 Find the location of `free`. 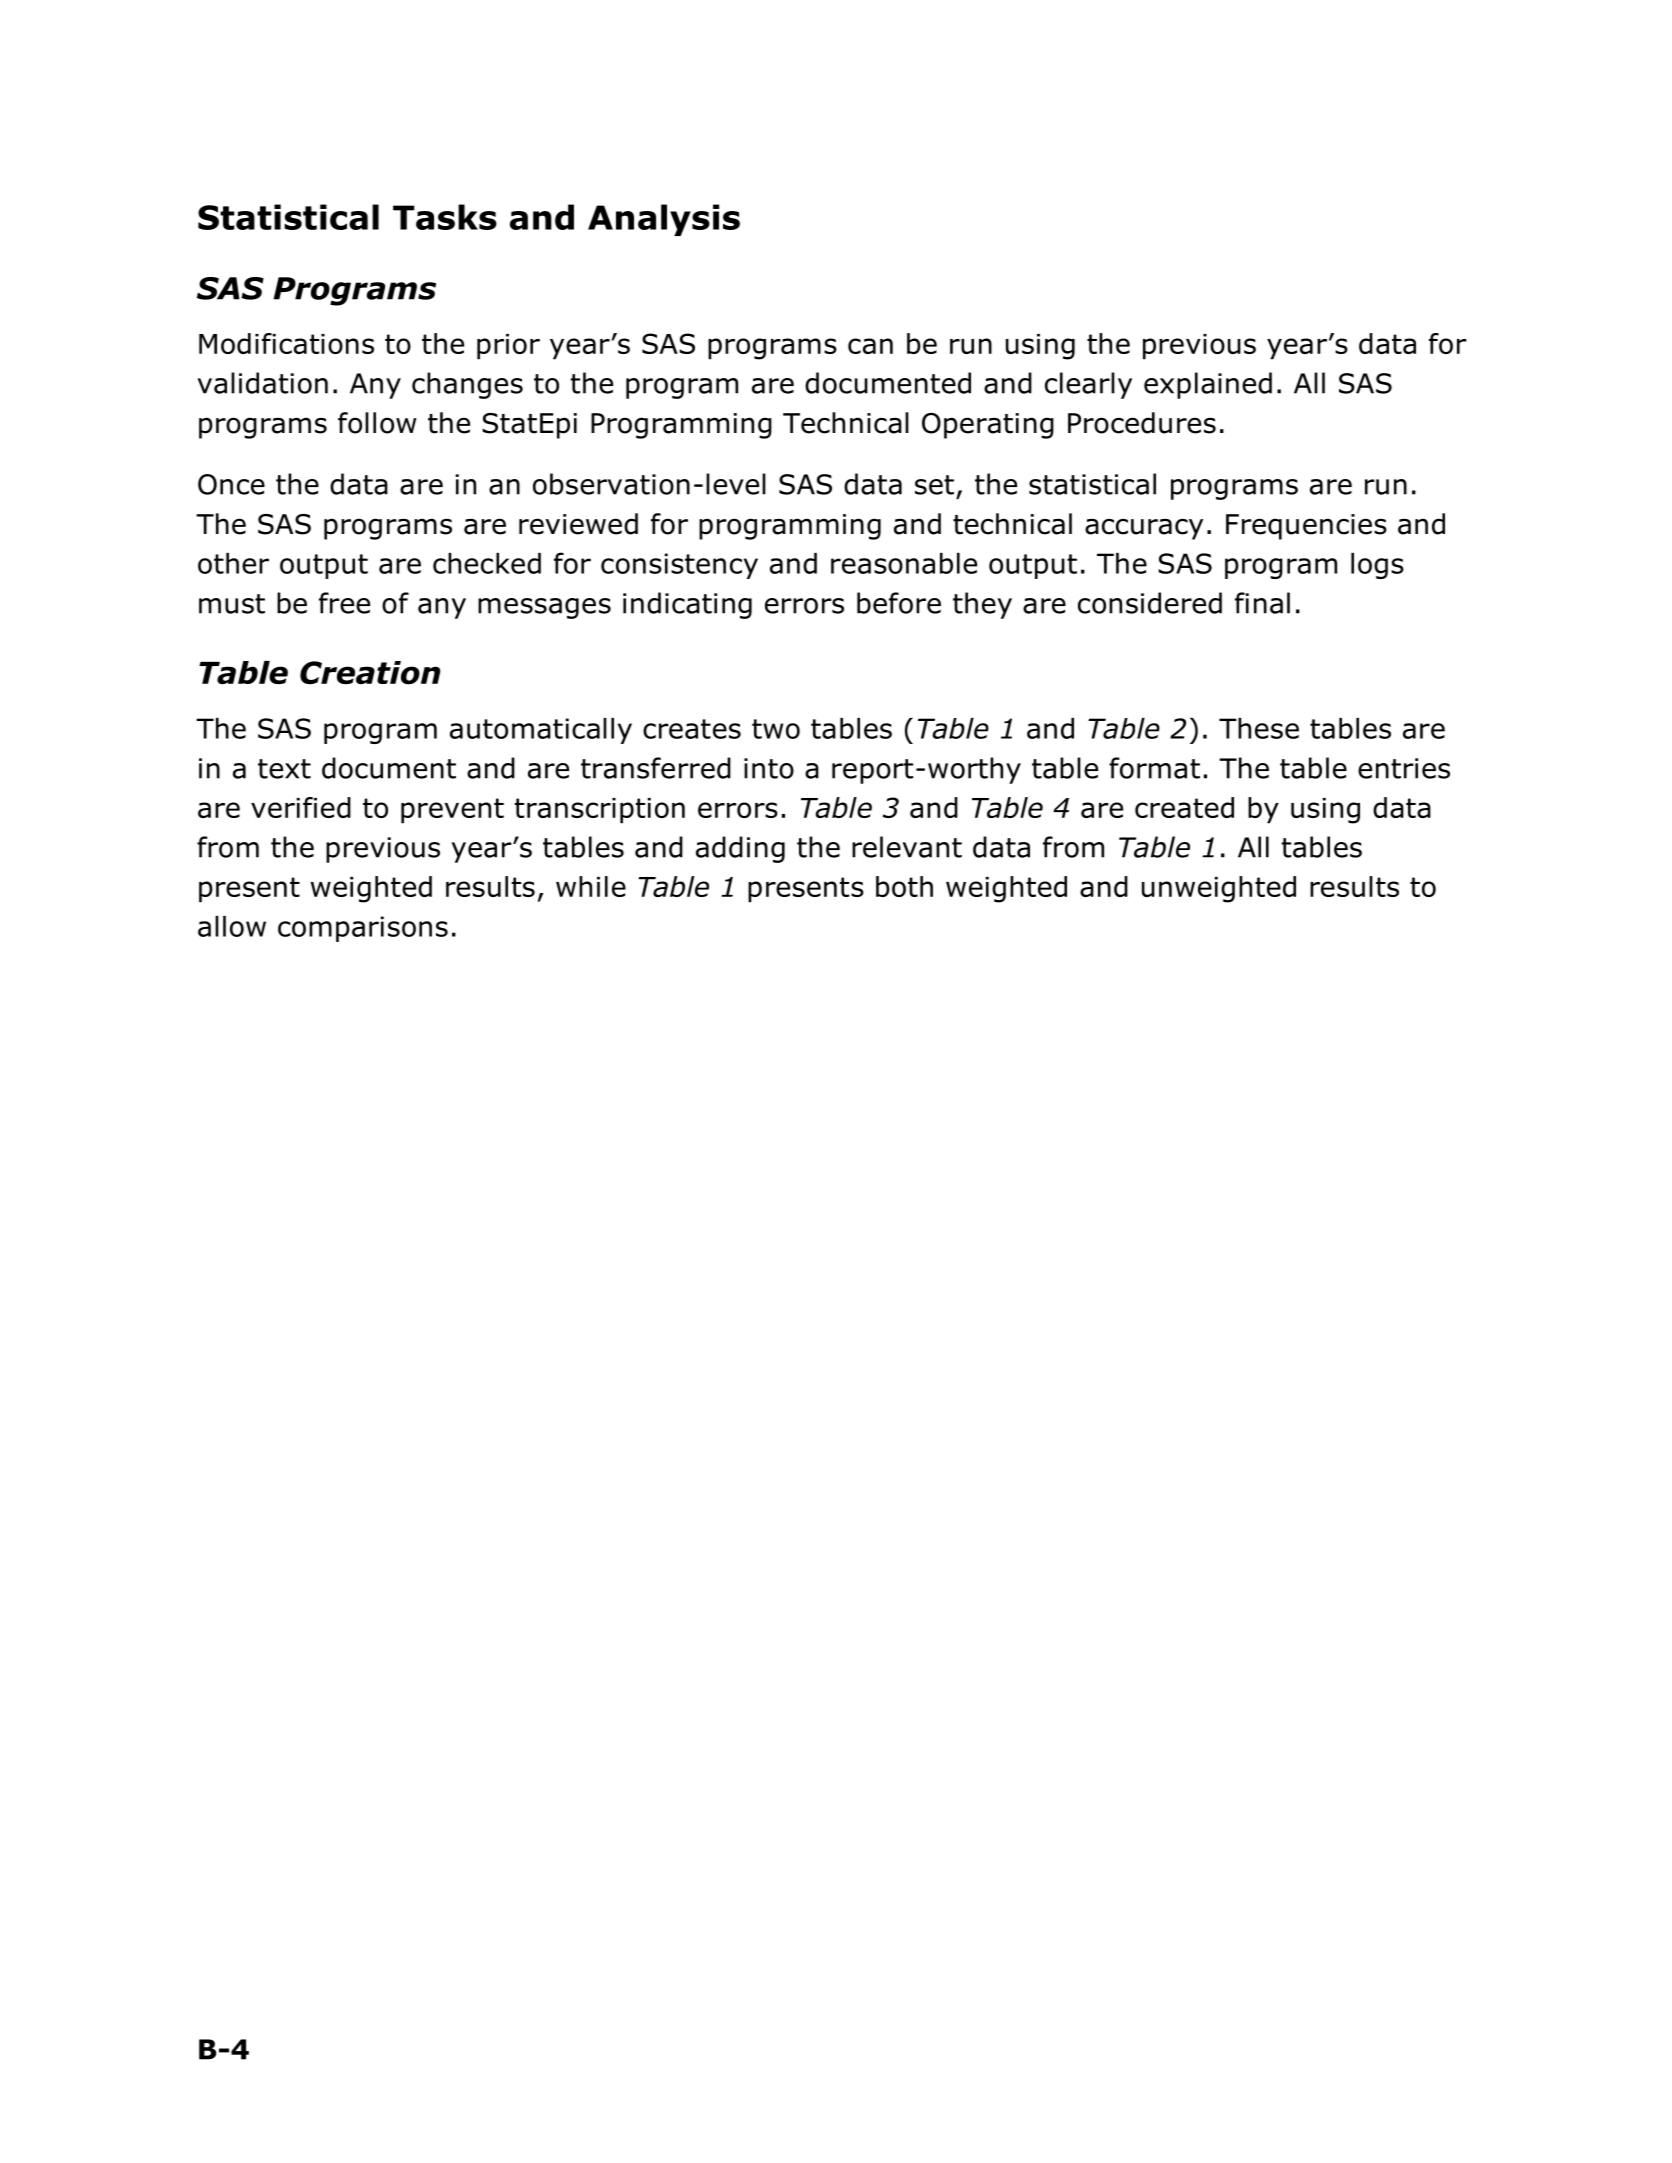

free is located at coordinates (344, 603).
